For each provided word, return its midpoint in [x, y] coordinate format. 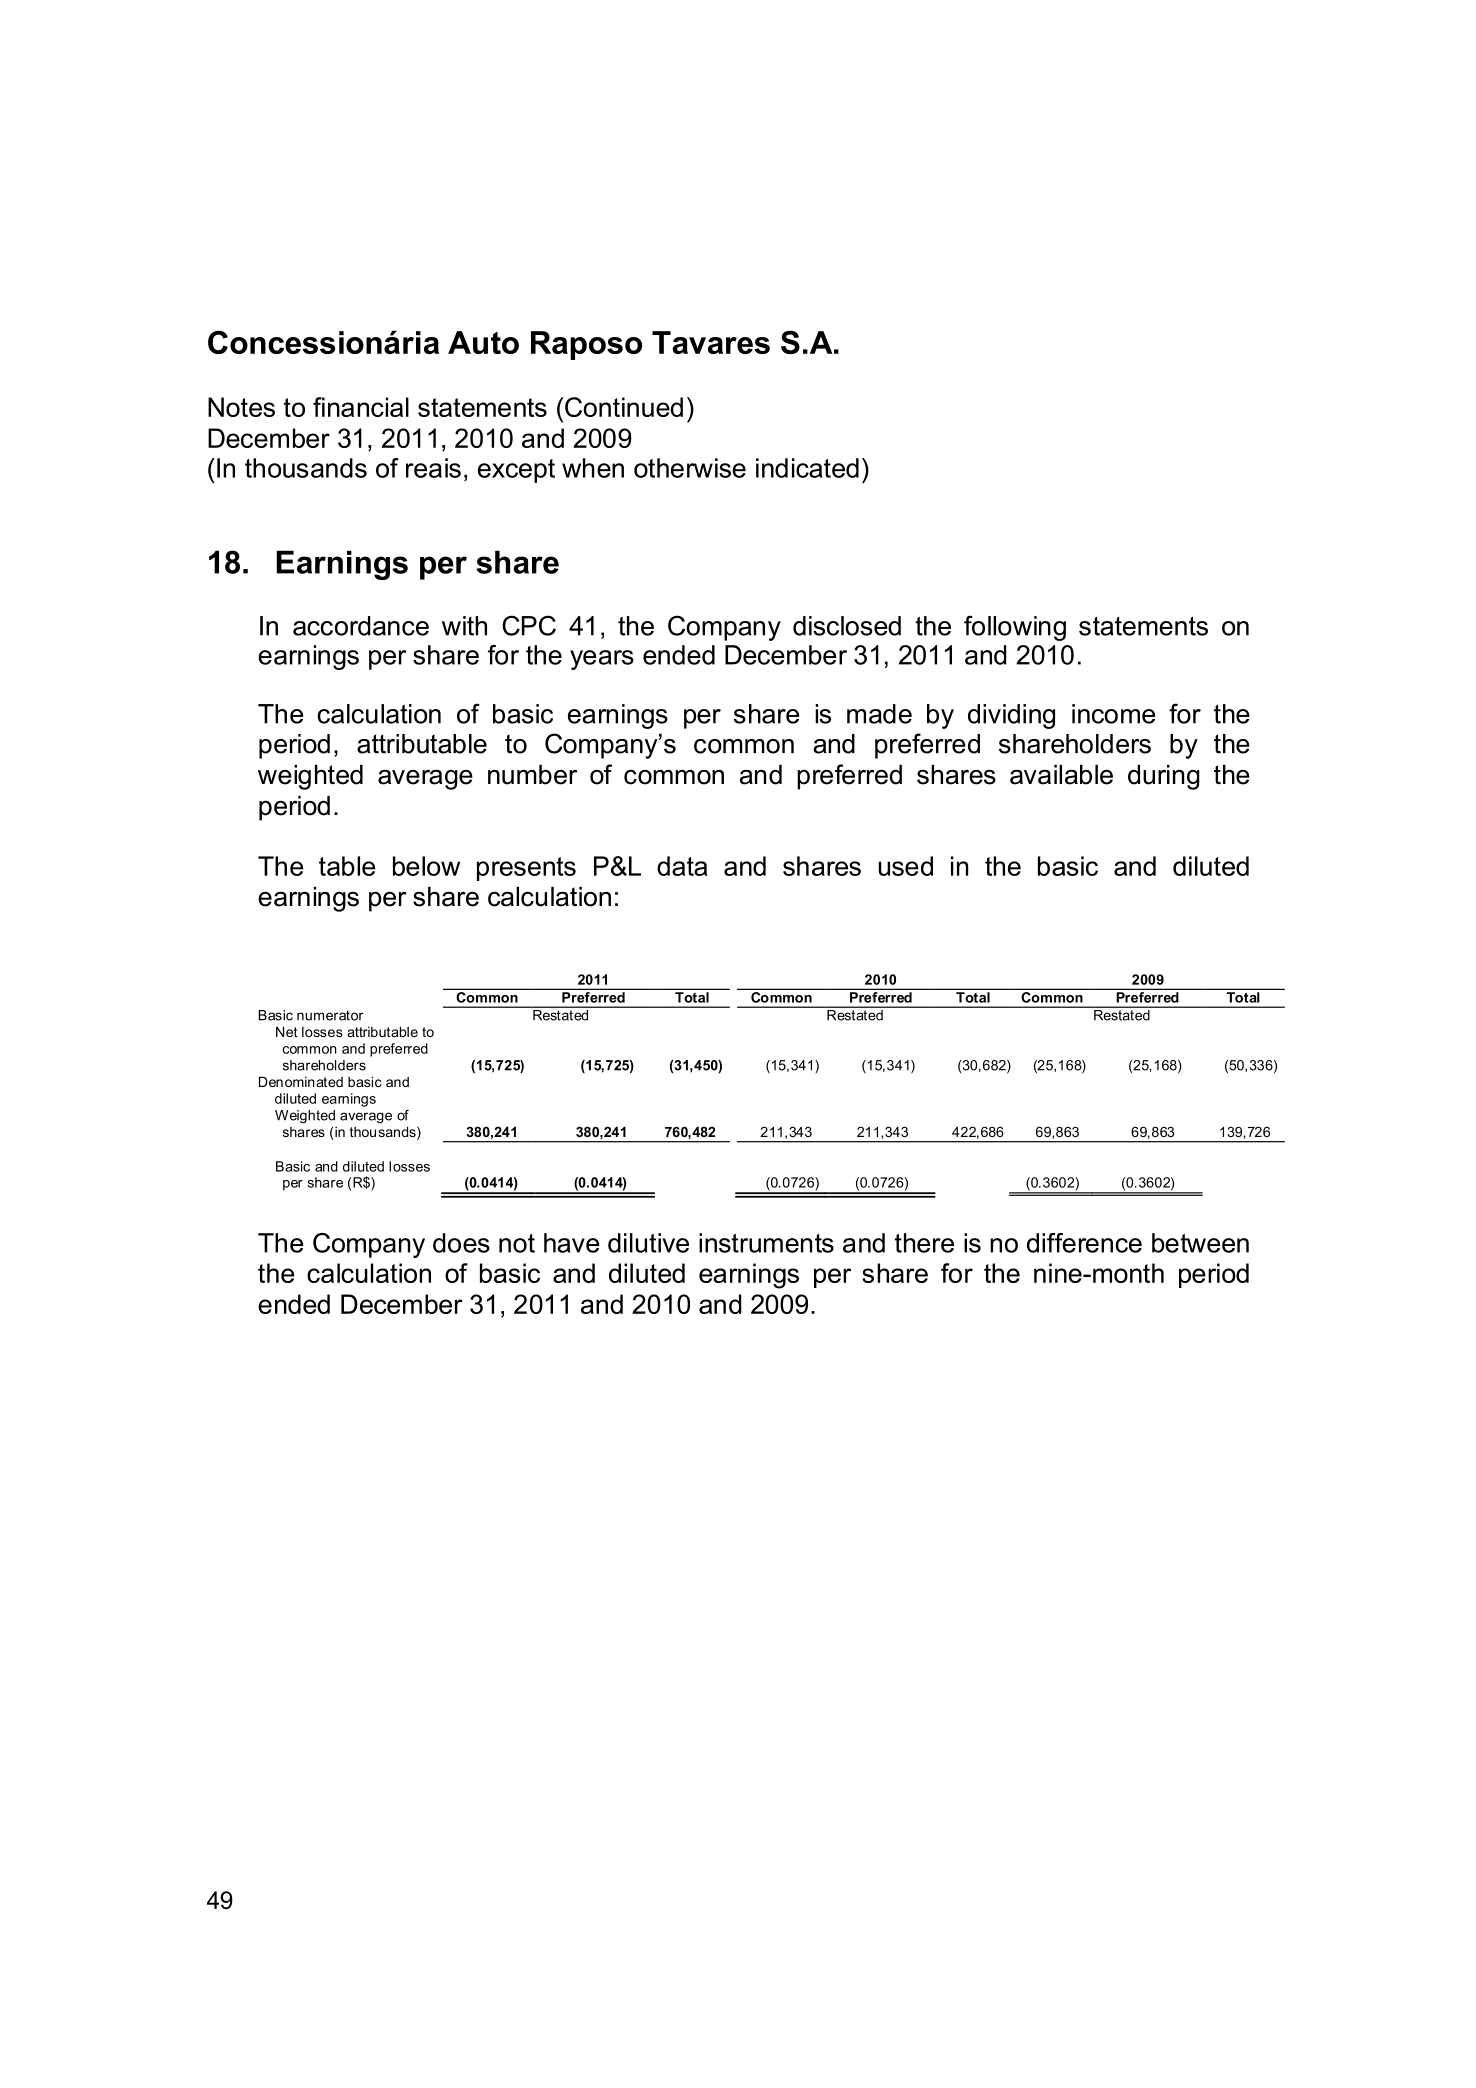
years [602, 660]
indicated [807, 468]
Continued [624, 407]
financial [361, 407]
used [906, 866]
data [682, 866]
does [461, 1243]
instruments [766, 1243]
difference [1084, 1243]
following [1015, 628]
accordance [361, 626]
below [426, 866]
